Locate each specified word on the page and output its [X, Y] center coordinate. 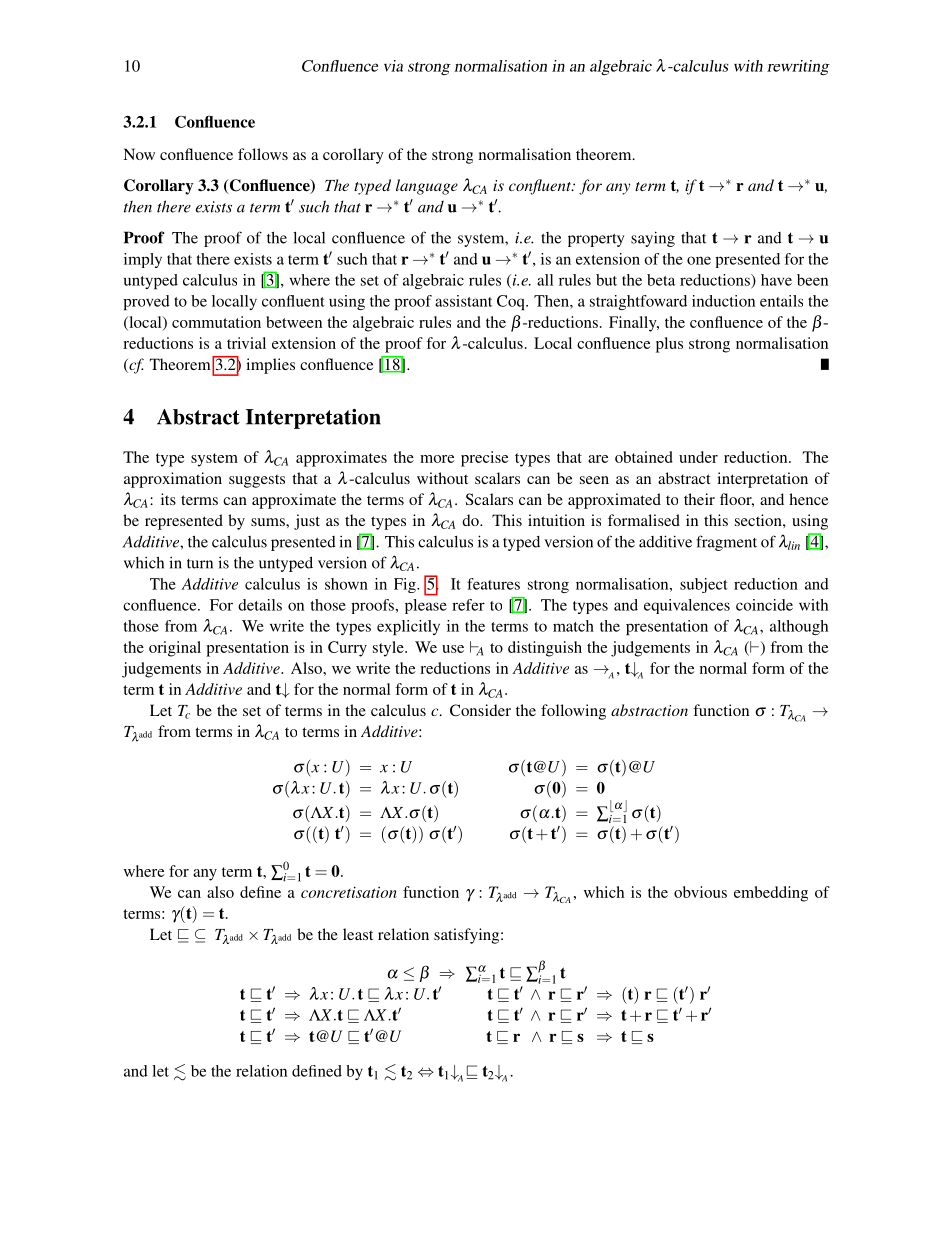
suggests [257, 481]
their [699, 499]
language [427, 187]
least [358, 934]
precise [485, 459]
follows [263, 154]
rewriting [798, 67]
